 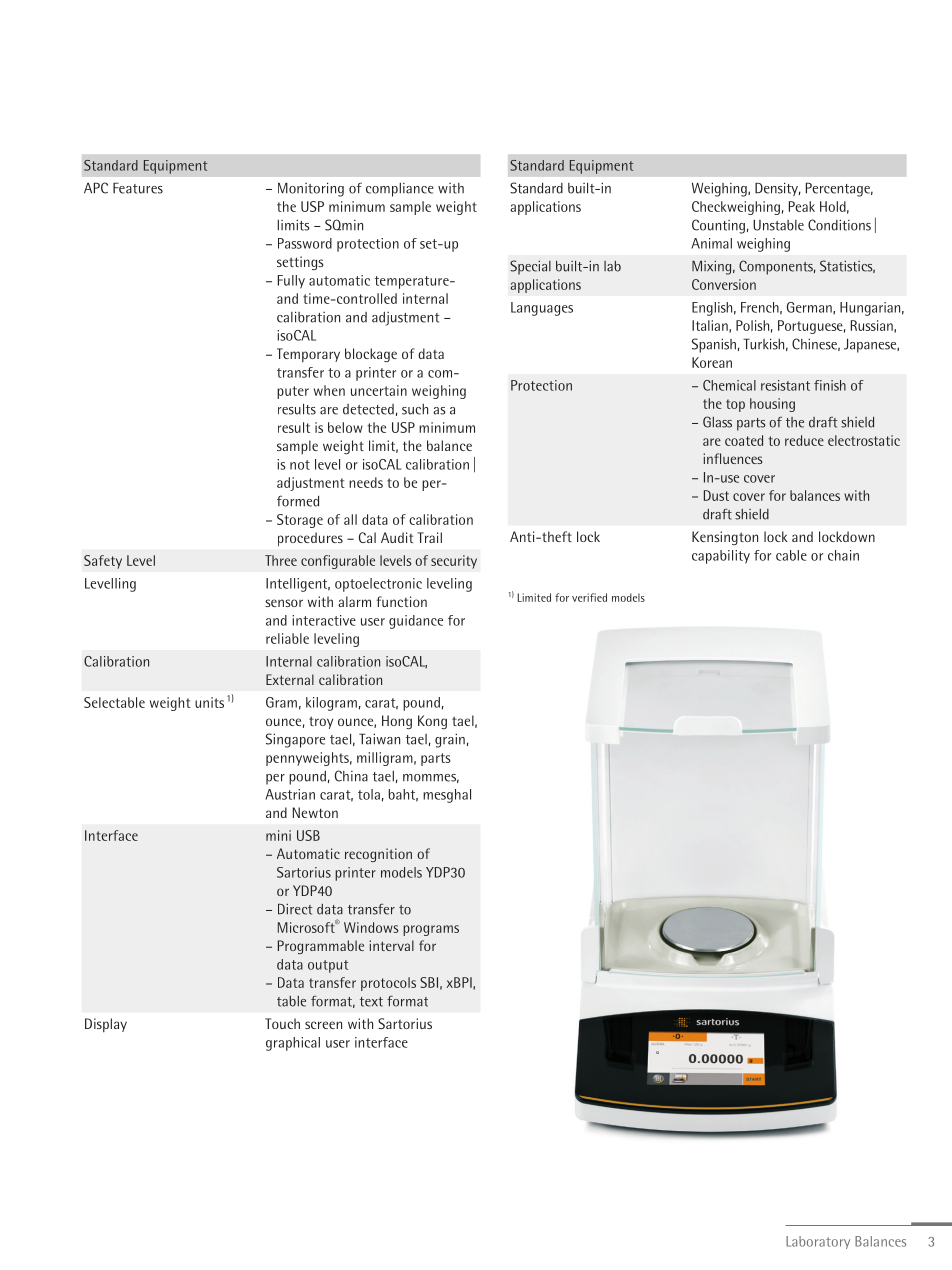 I want to click on Safety, so click(x=103, y=562).
